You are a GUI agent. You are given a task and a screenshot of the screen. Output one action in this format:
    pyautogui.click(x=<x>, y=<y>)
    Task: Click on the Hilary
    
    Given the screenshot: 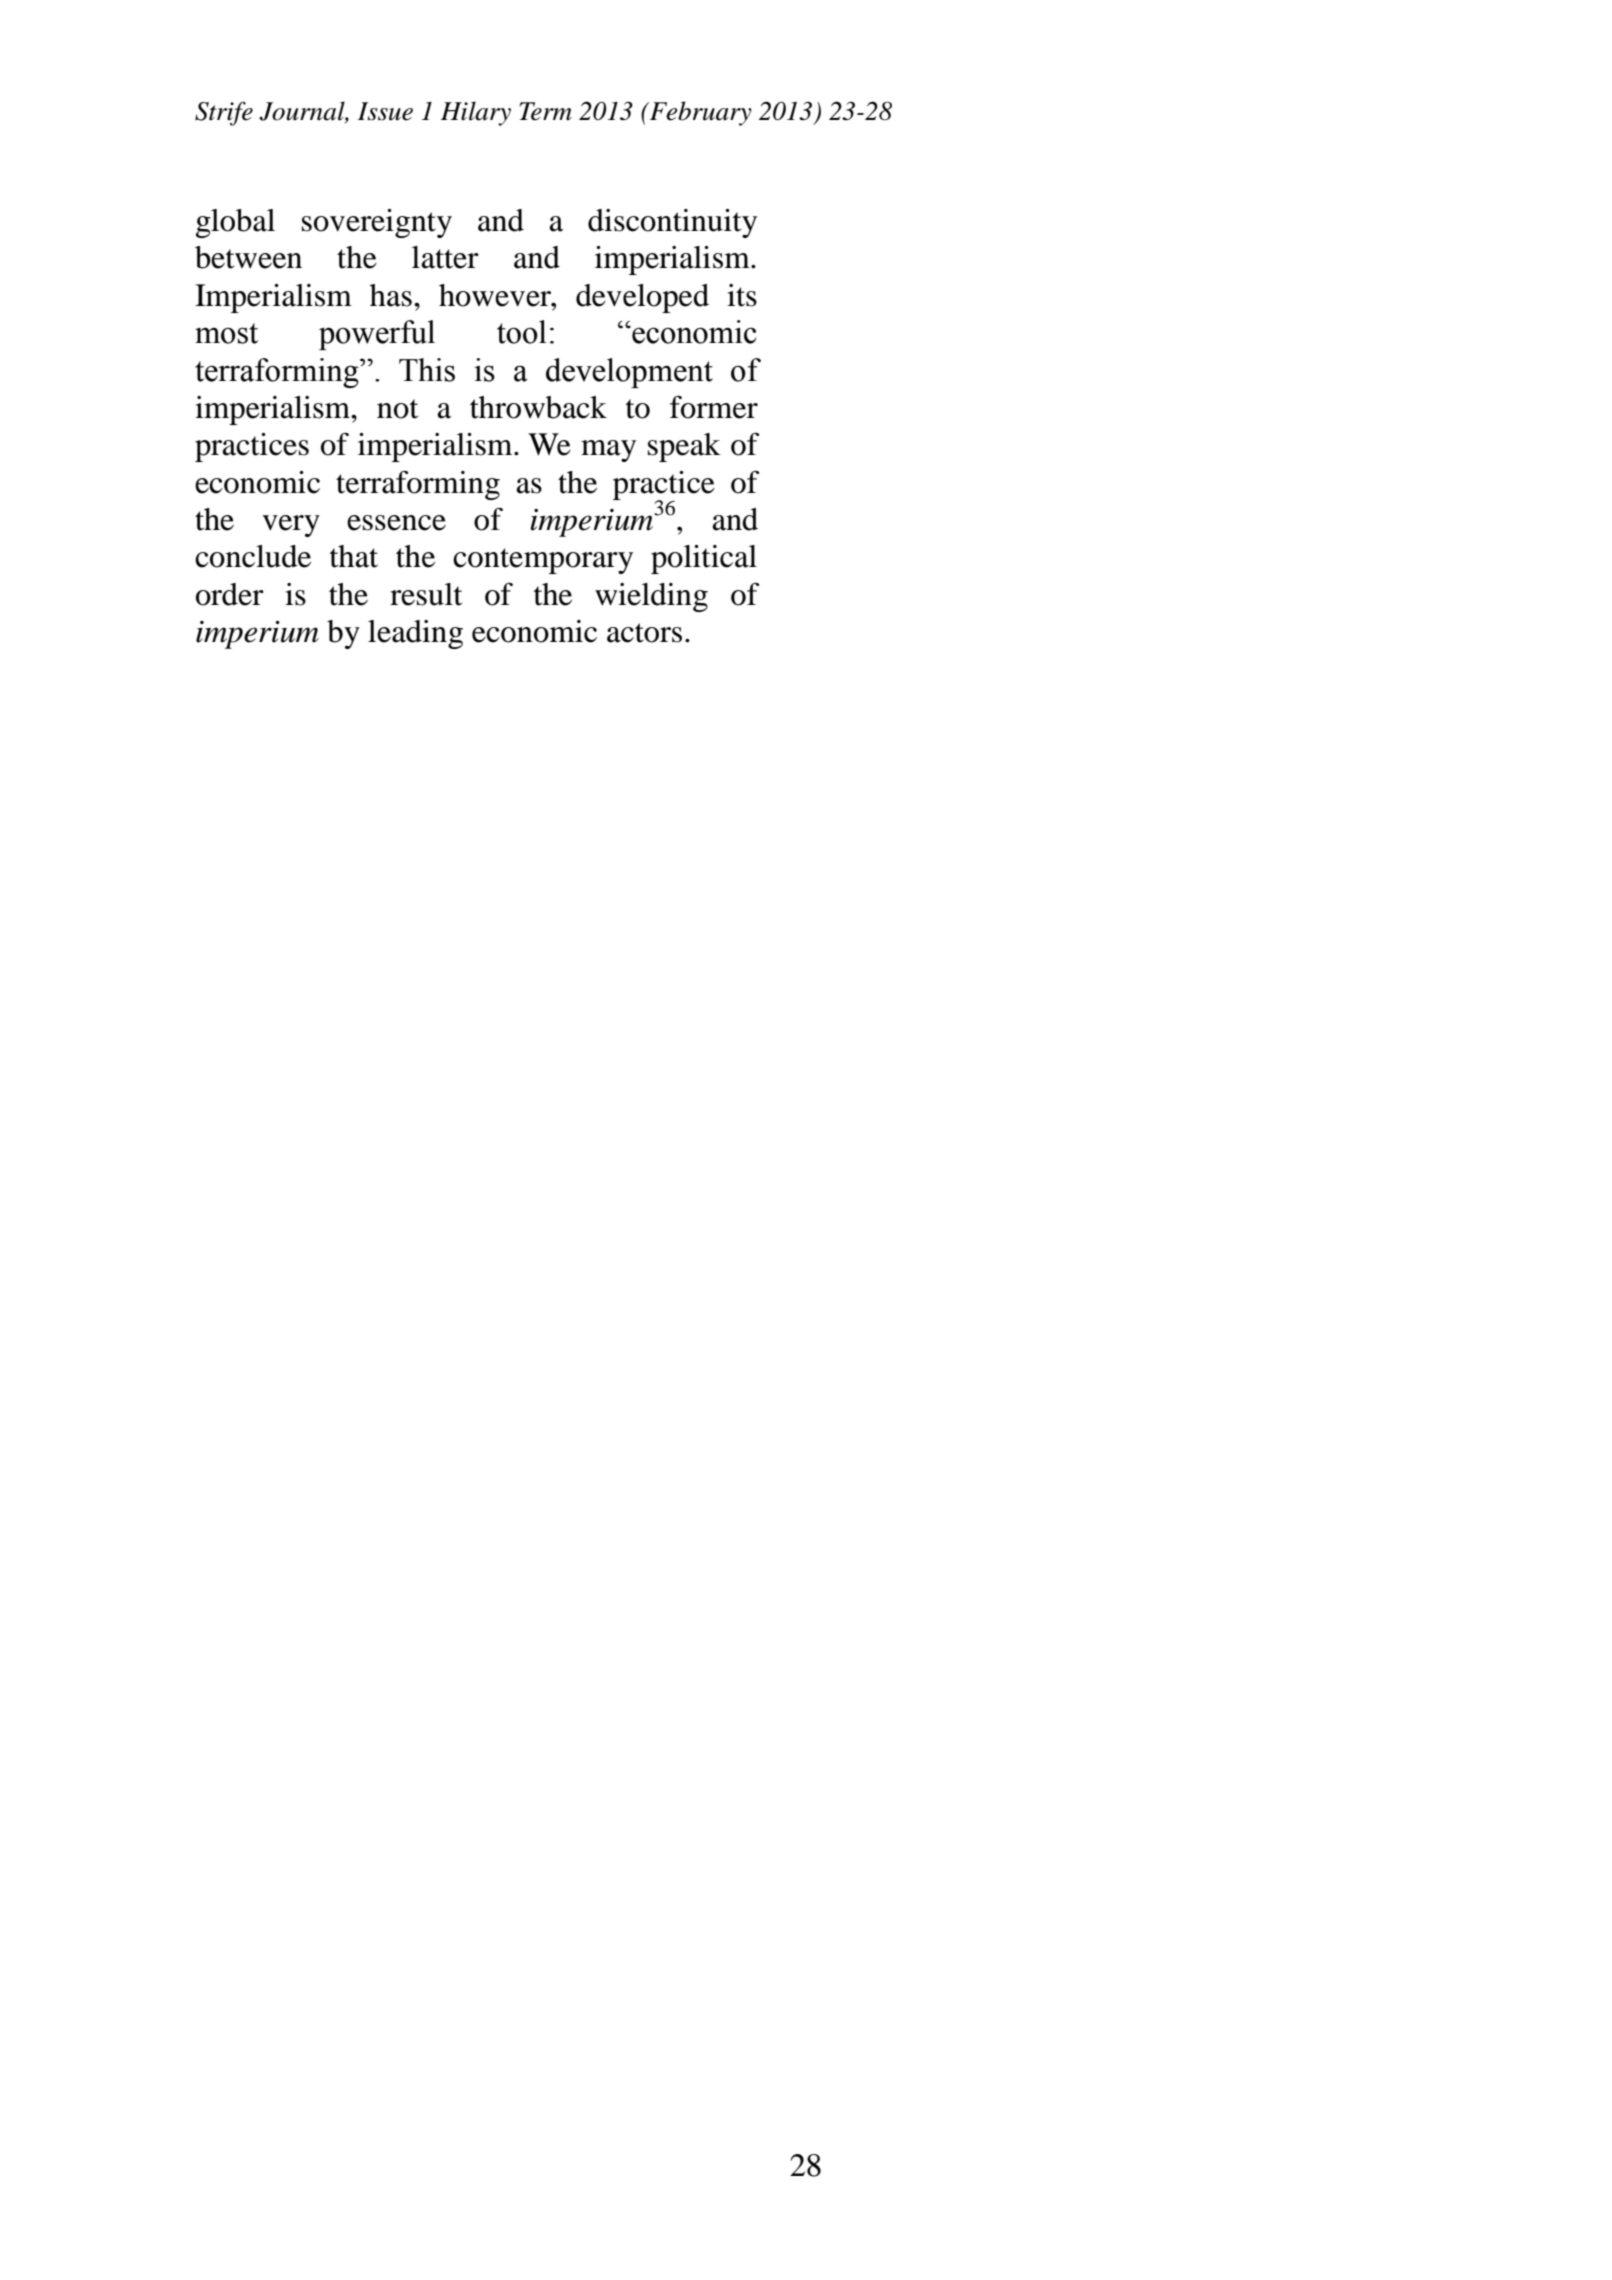 What is the action you would take?
    pyautogui.click(x=476, y=113)
